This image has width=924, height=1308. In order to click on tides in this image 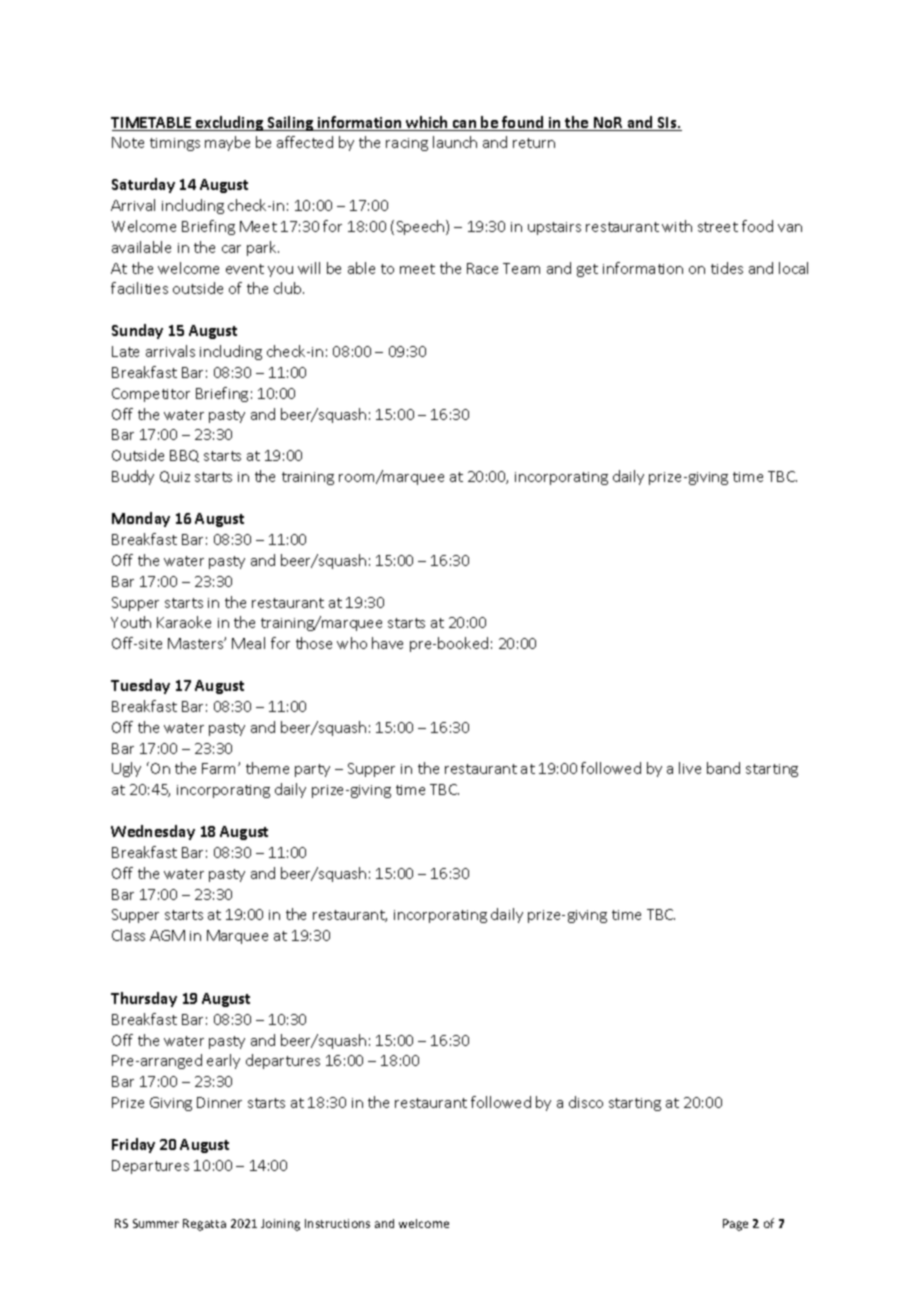, I will do `click(727, 268)`.
